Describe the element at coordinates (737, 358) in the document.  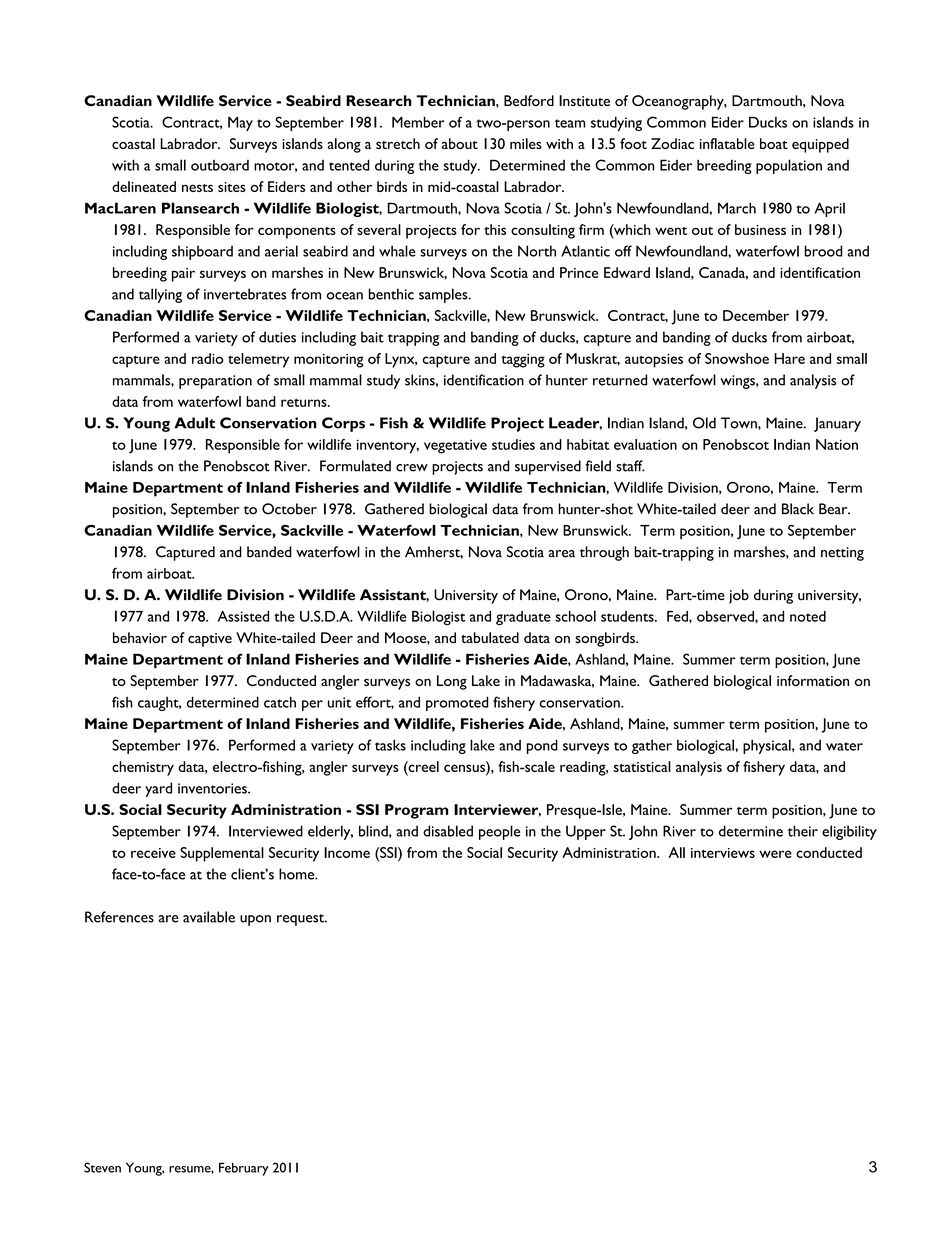
I see `Snowshoe` at that location.
